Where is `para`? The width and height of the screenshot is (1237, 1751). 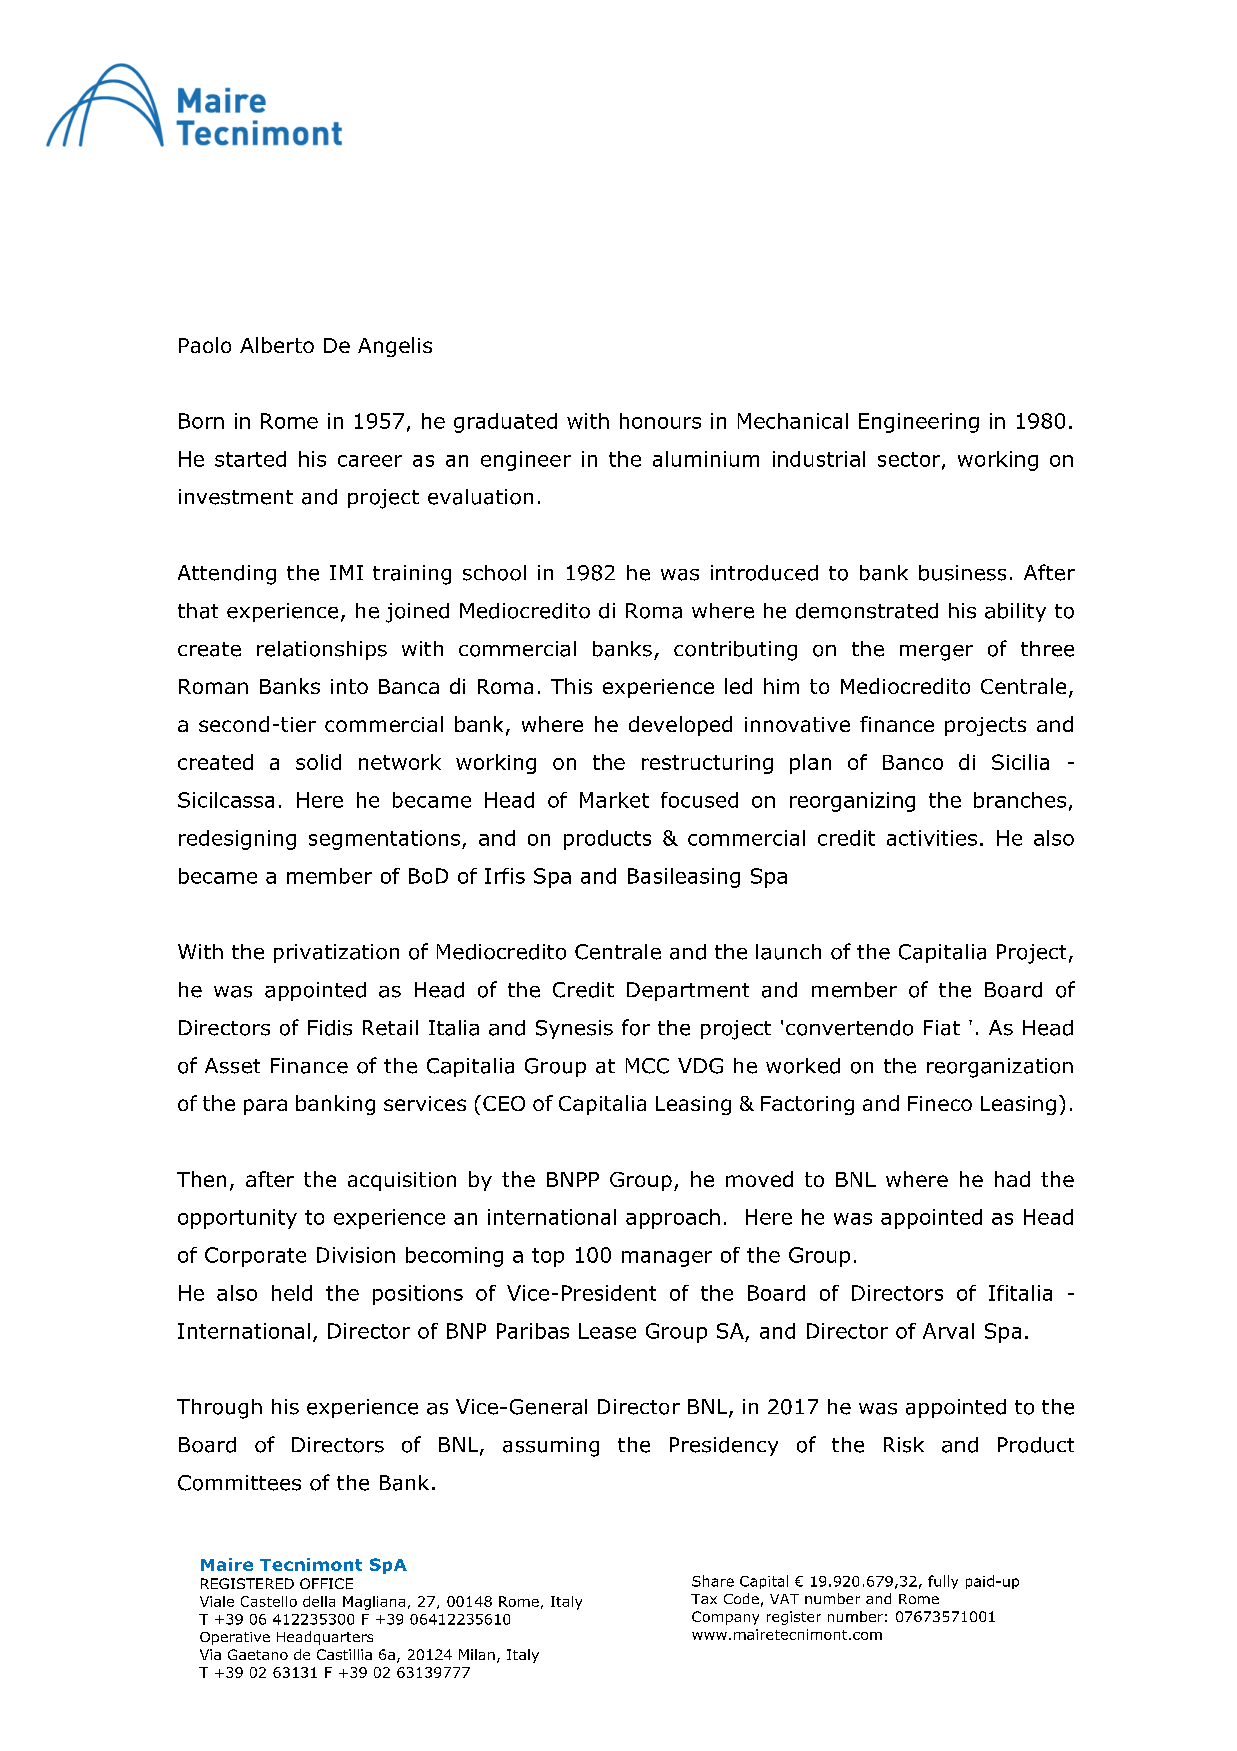
para is located at coordinates (265, 1107).
